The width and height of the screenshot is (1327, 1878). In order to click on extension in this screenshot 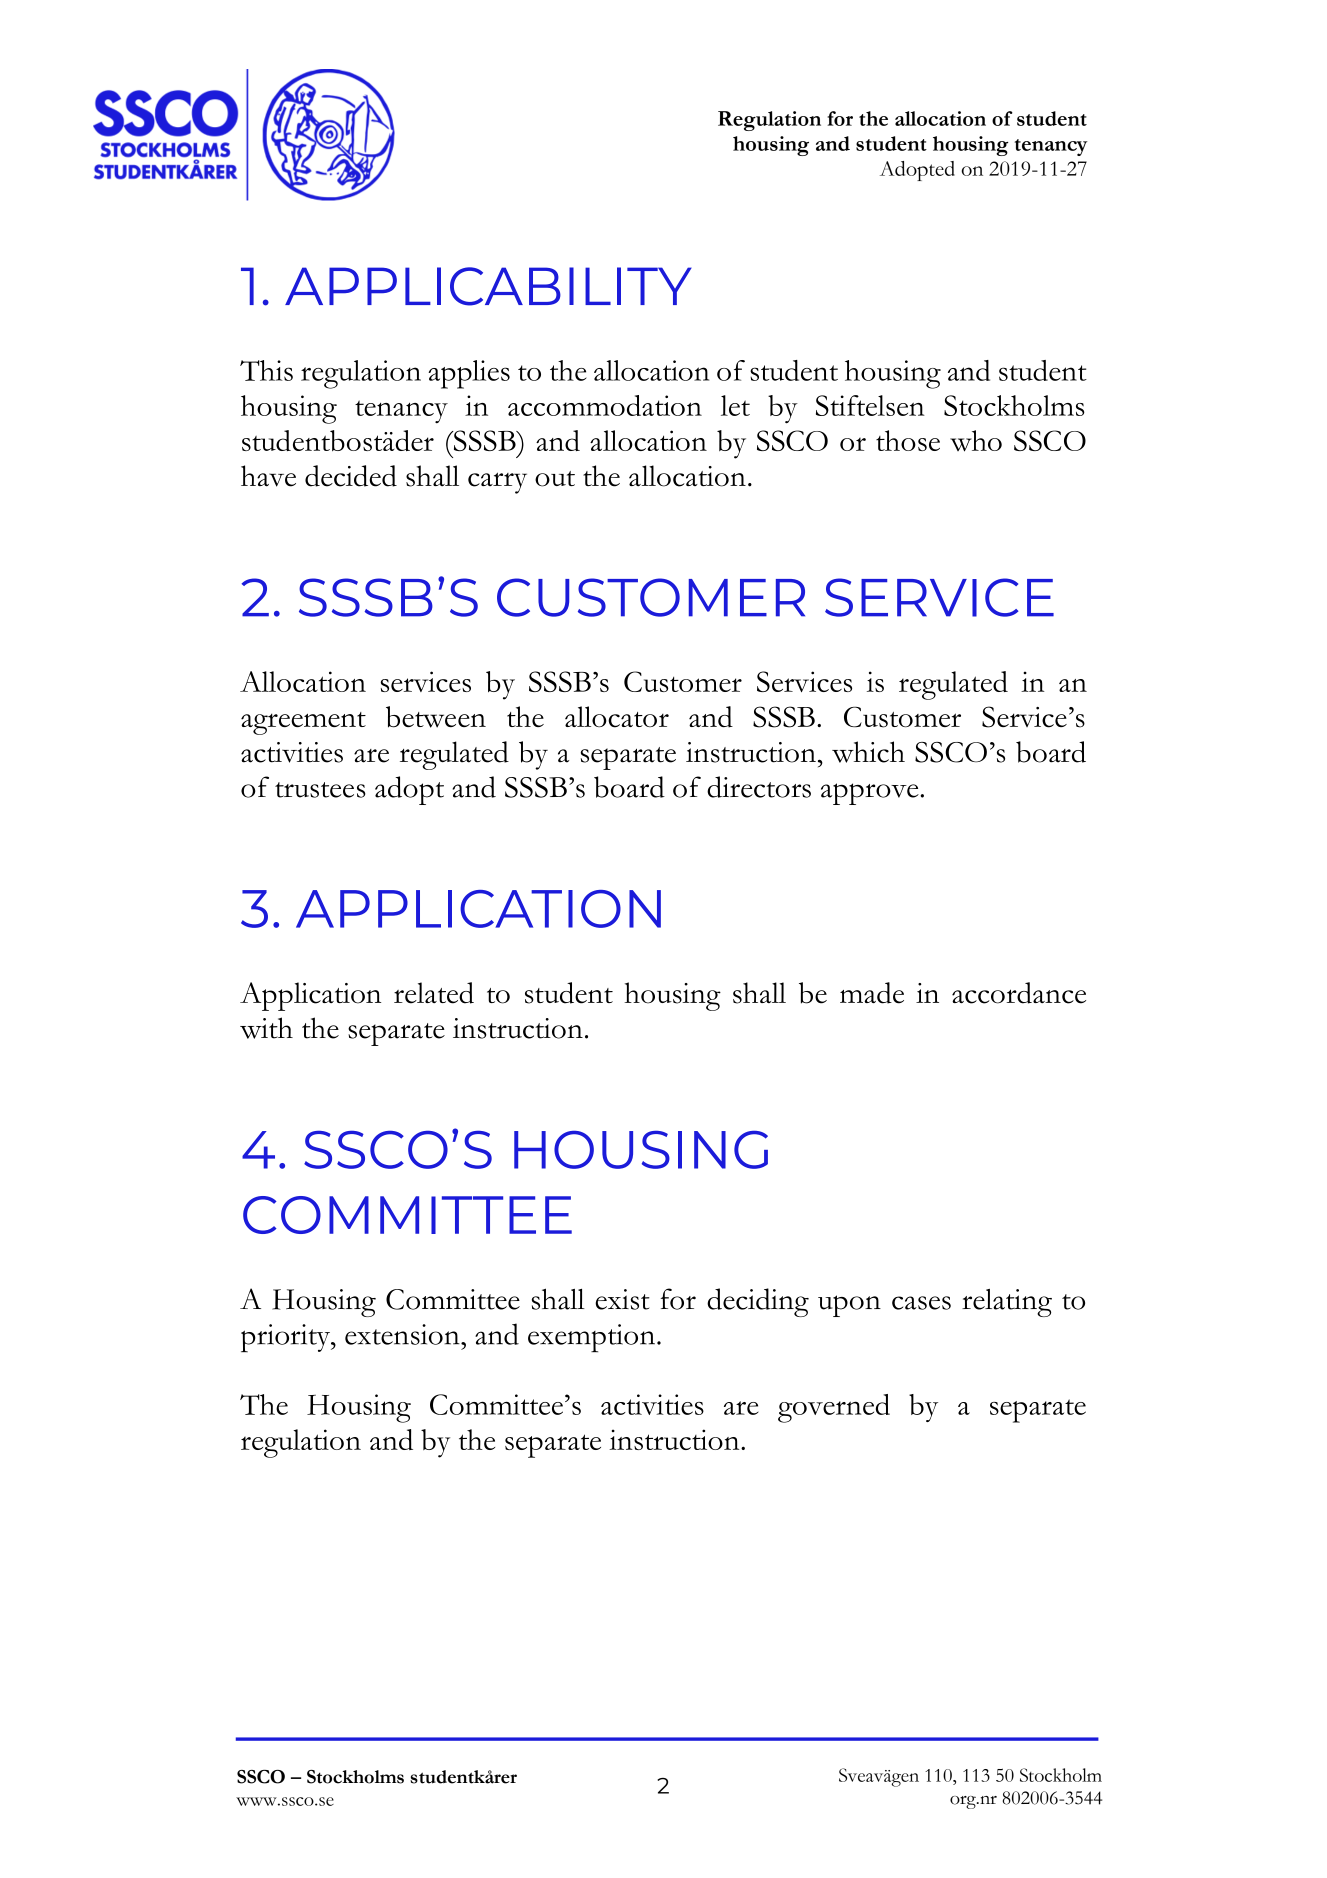, I will do `click(403, 1334)`.
